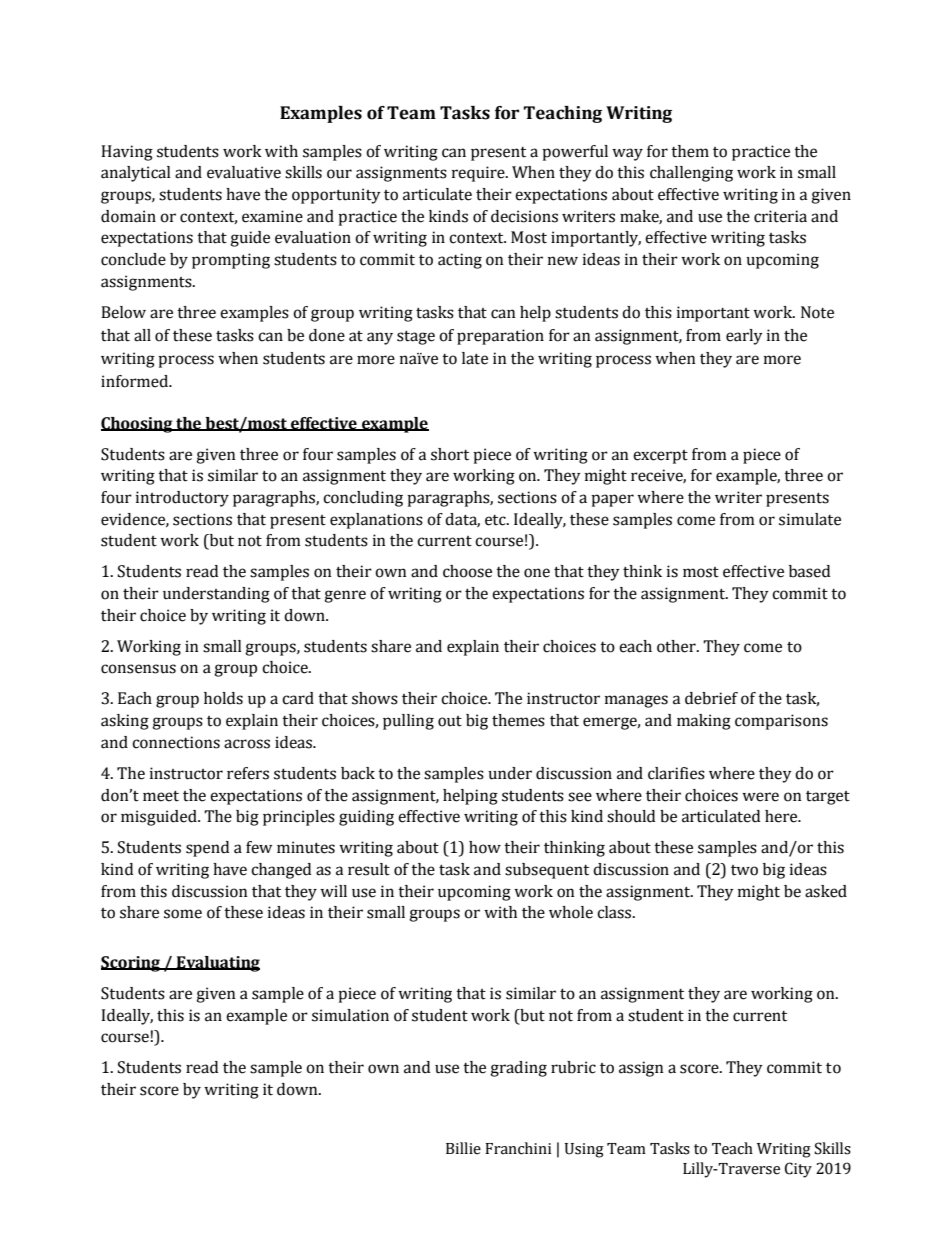 The height and width of the screenshot is (1233, 952). Describe the element at coordinates (547, 871) in the screenshot. I see `subsequent` at that location.
